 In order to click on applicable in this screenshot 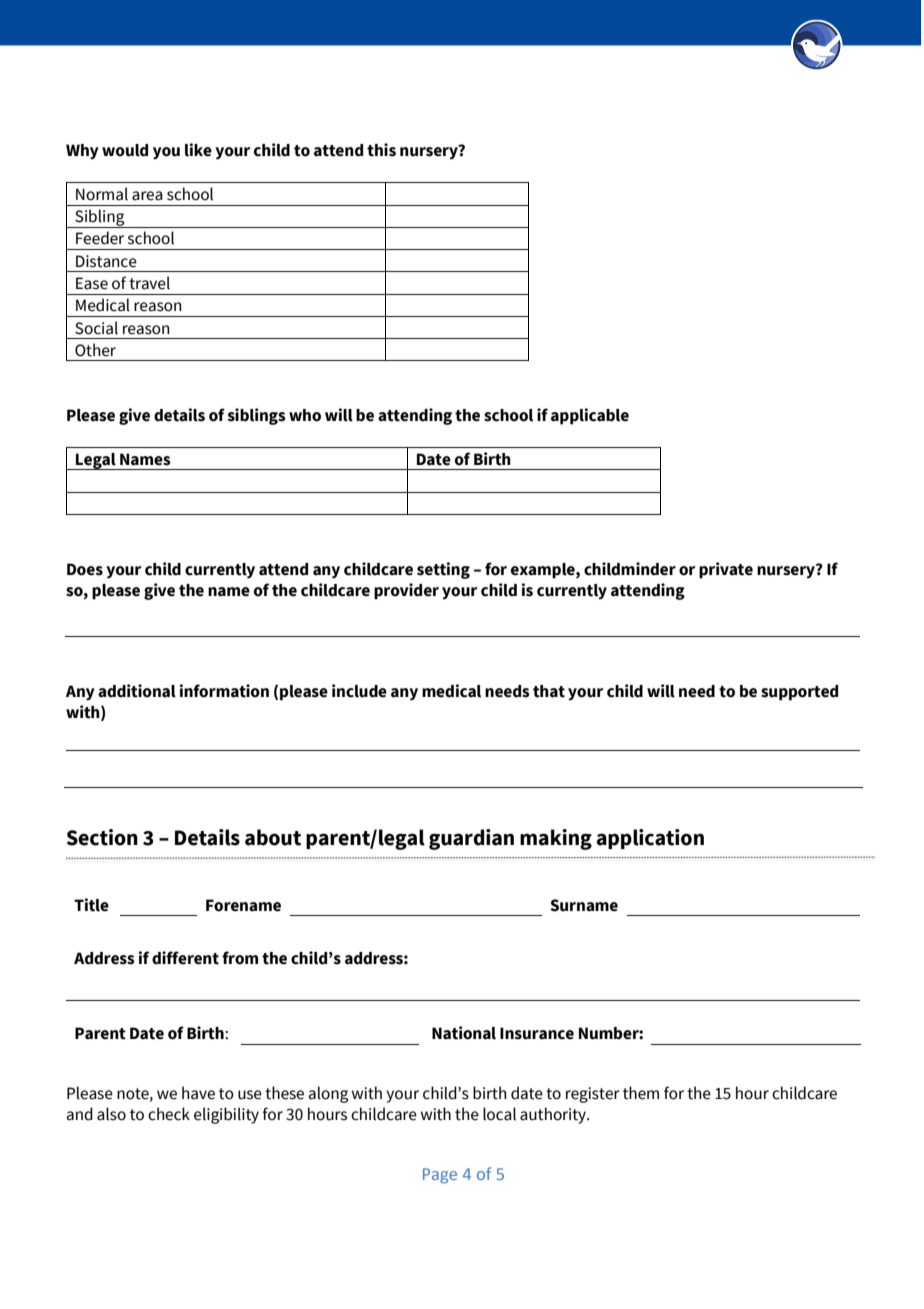, I will do `click(590, 416)`.
